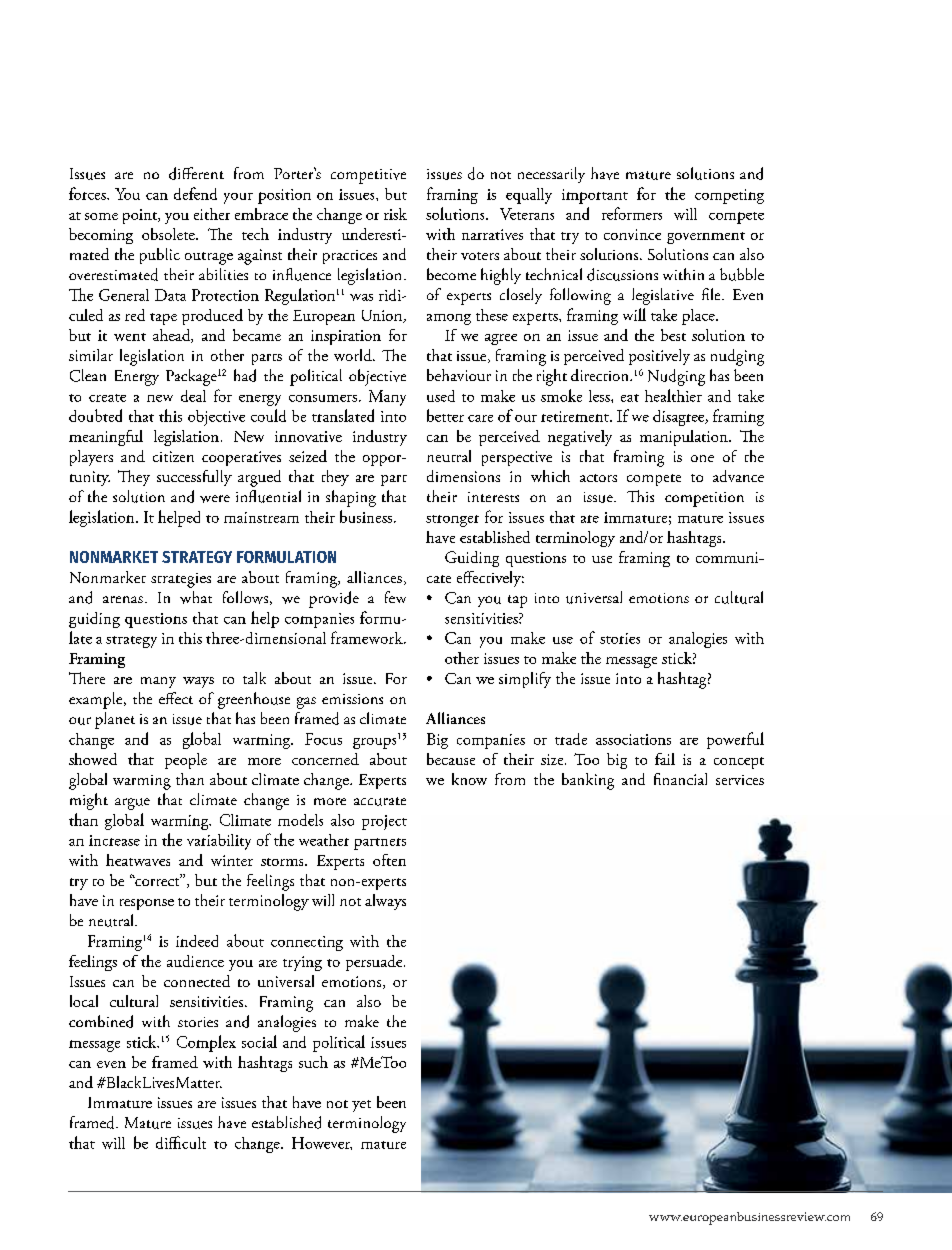 The height and width of the screenshot is (1250, 952). Describe the element at coordinates (632, 213) in the screenshot. I see `reformers` at that location.
